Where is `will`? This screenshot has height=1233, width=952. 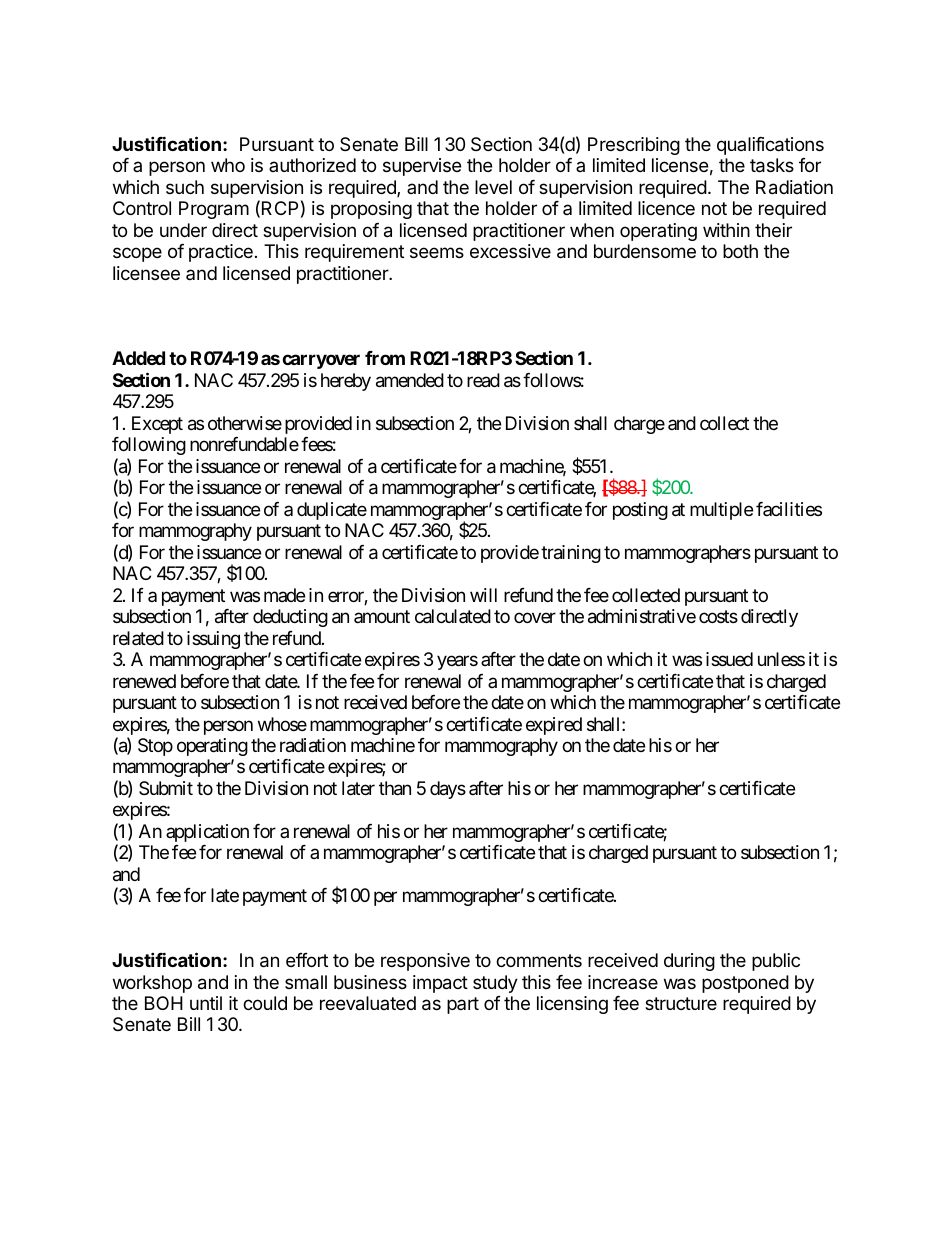
will is located at coordinates (483, 595).
